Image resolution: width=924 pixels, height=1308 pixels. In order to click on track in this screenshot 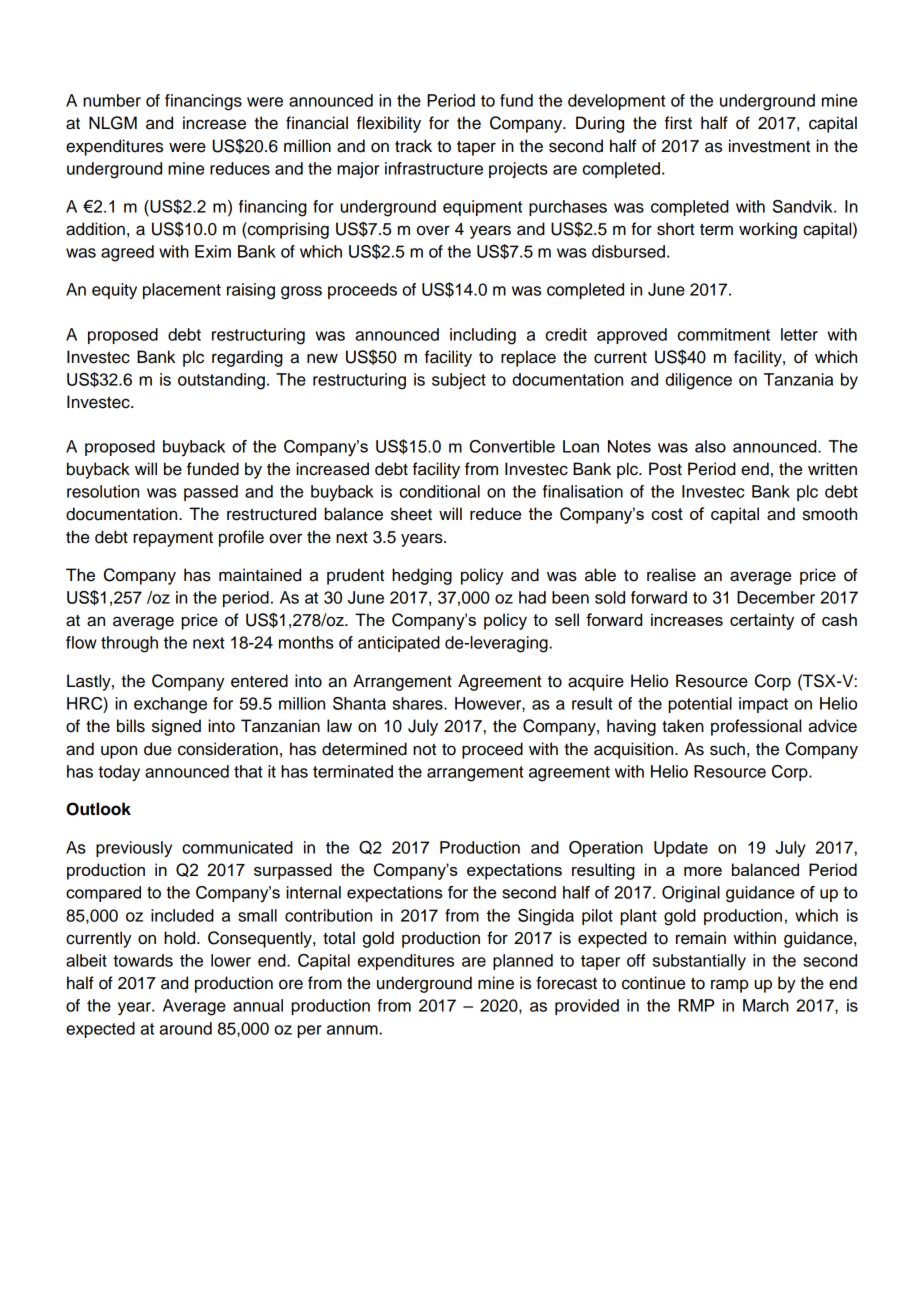, I will do `click(413, 146)`.
